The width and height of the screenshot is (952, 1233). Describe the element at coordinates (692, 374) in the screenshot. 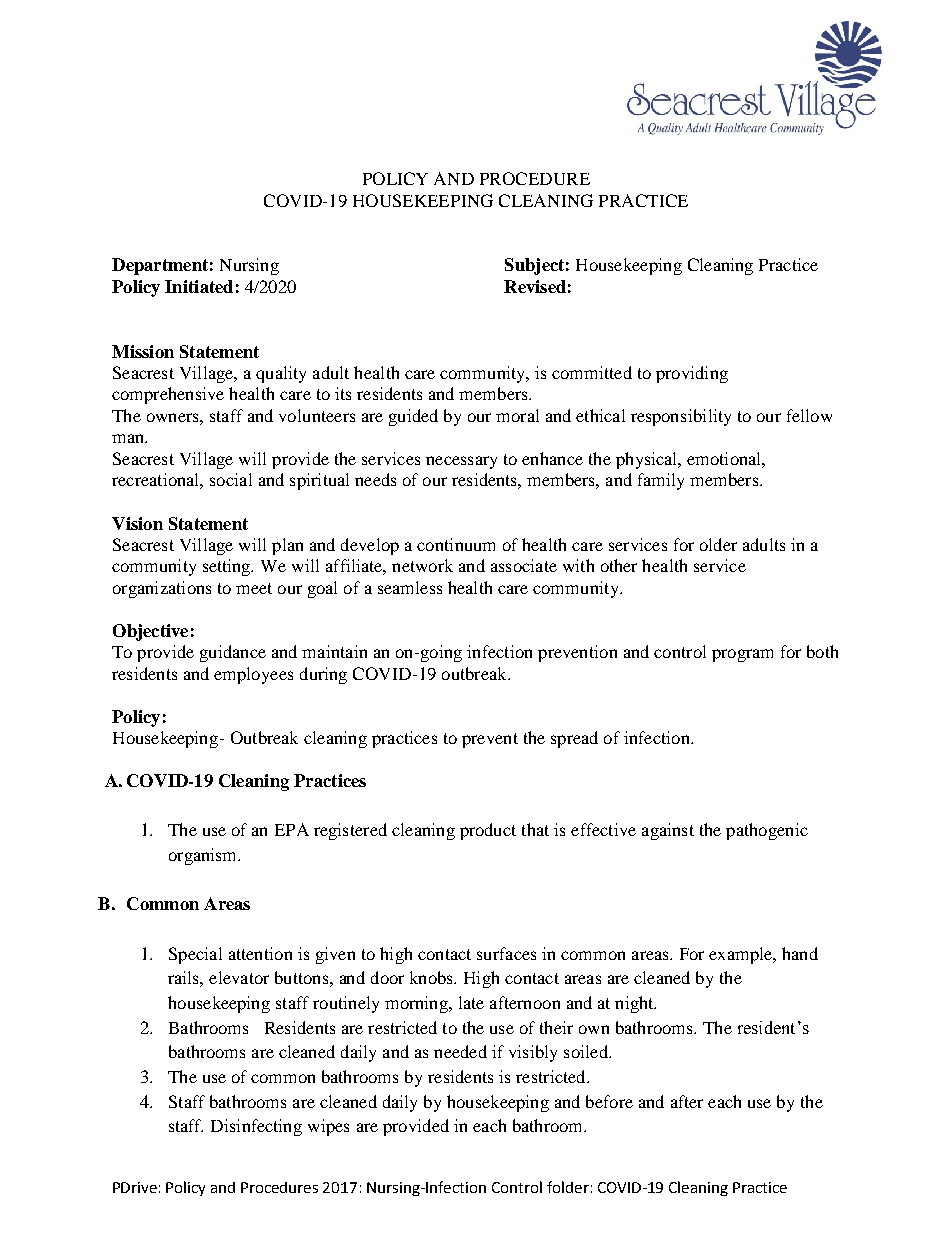

I see `providing` at that location.
